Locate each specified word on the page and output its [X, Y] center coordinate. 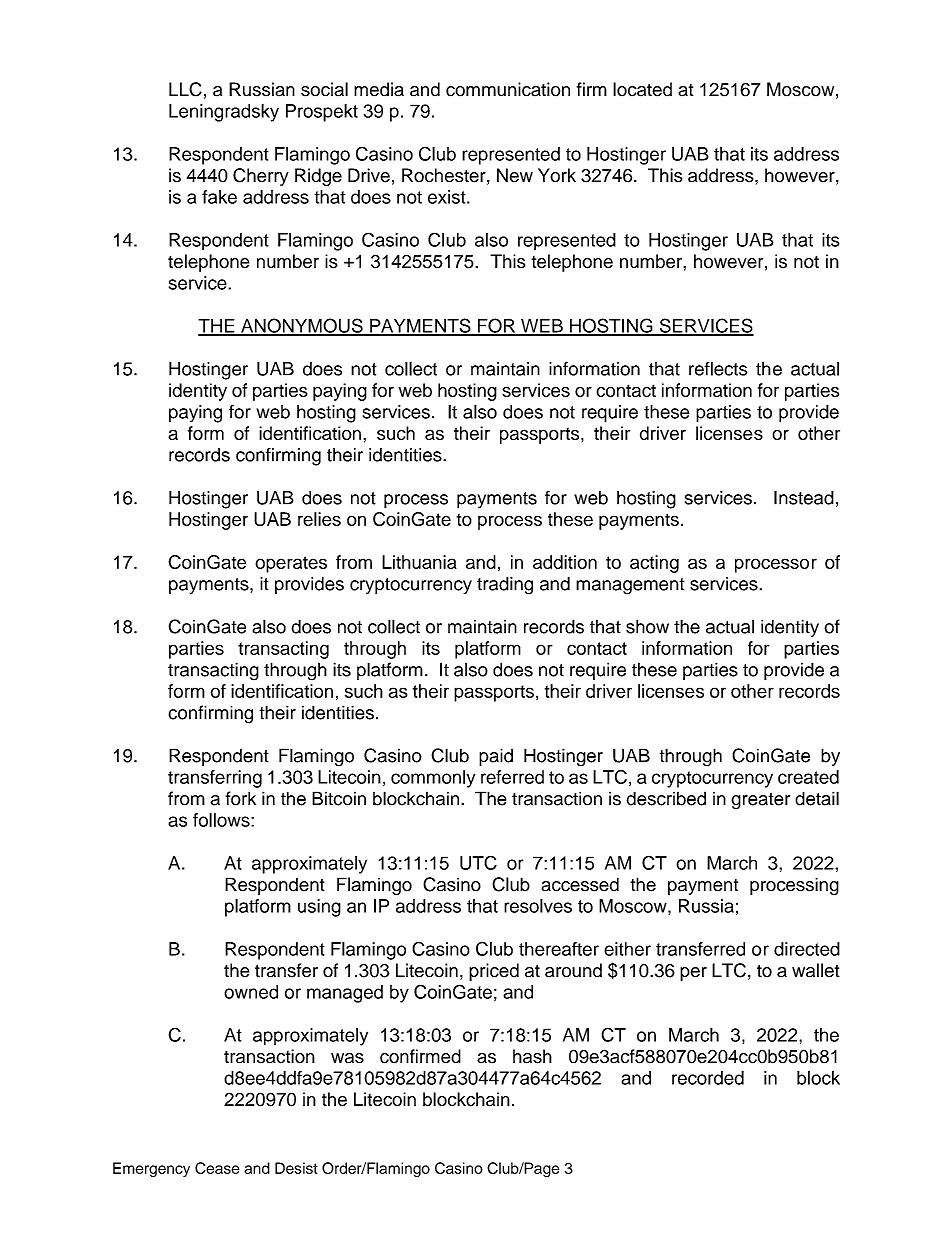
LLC [185, 89]
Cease [217, 1168]
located [642, 89]
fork [241, 798]
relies [319, 519]
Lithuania [419, 562]
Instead [804, 497]
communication [508, 89]
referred [512, 777]
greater [760, 801]
